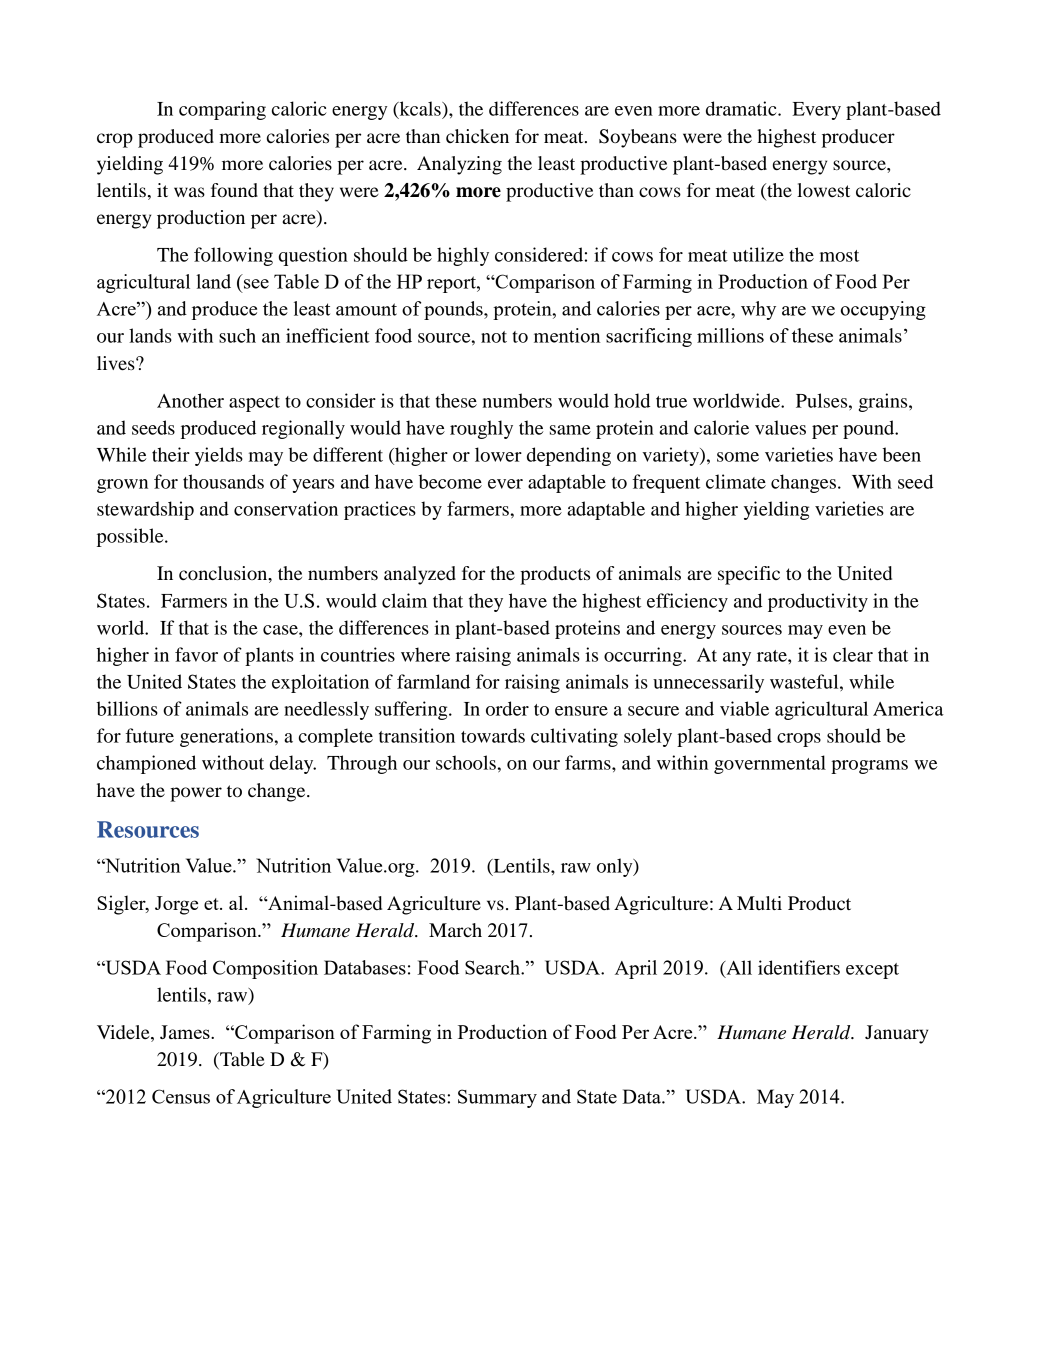 The image size is (1044, 1352). I want to click on case, so click(281, 630).
